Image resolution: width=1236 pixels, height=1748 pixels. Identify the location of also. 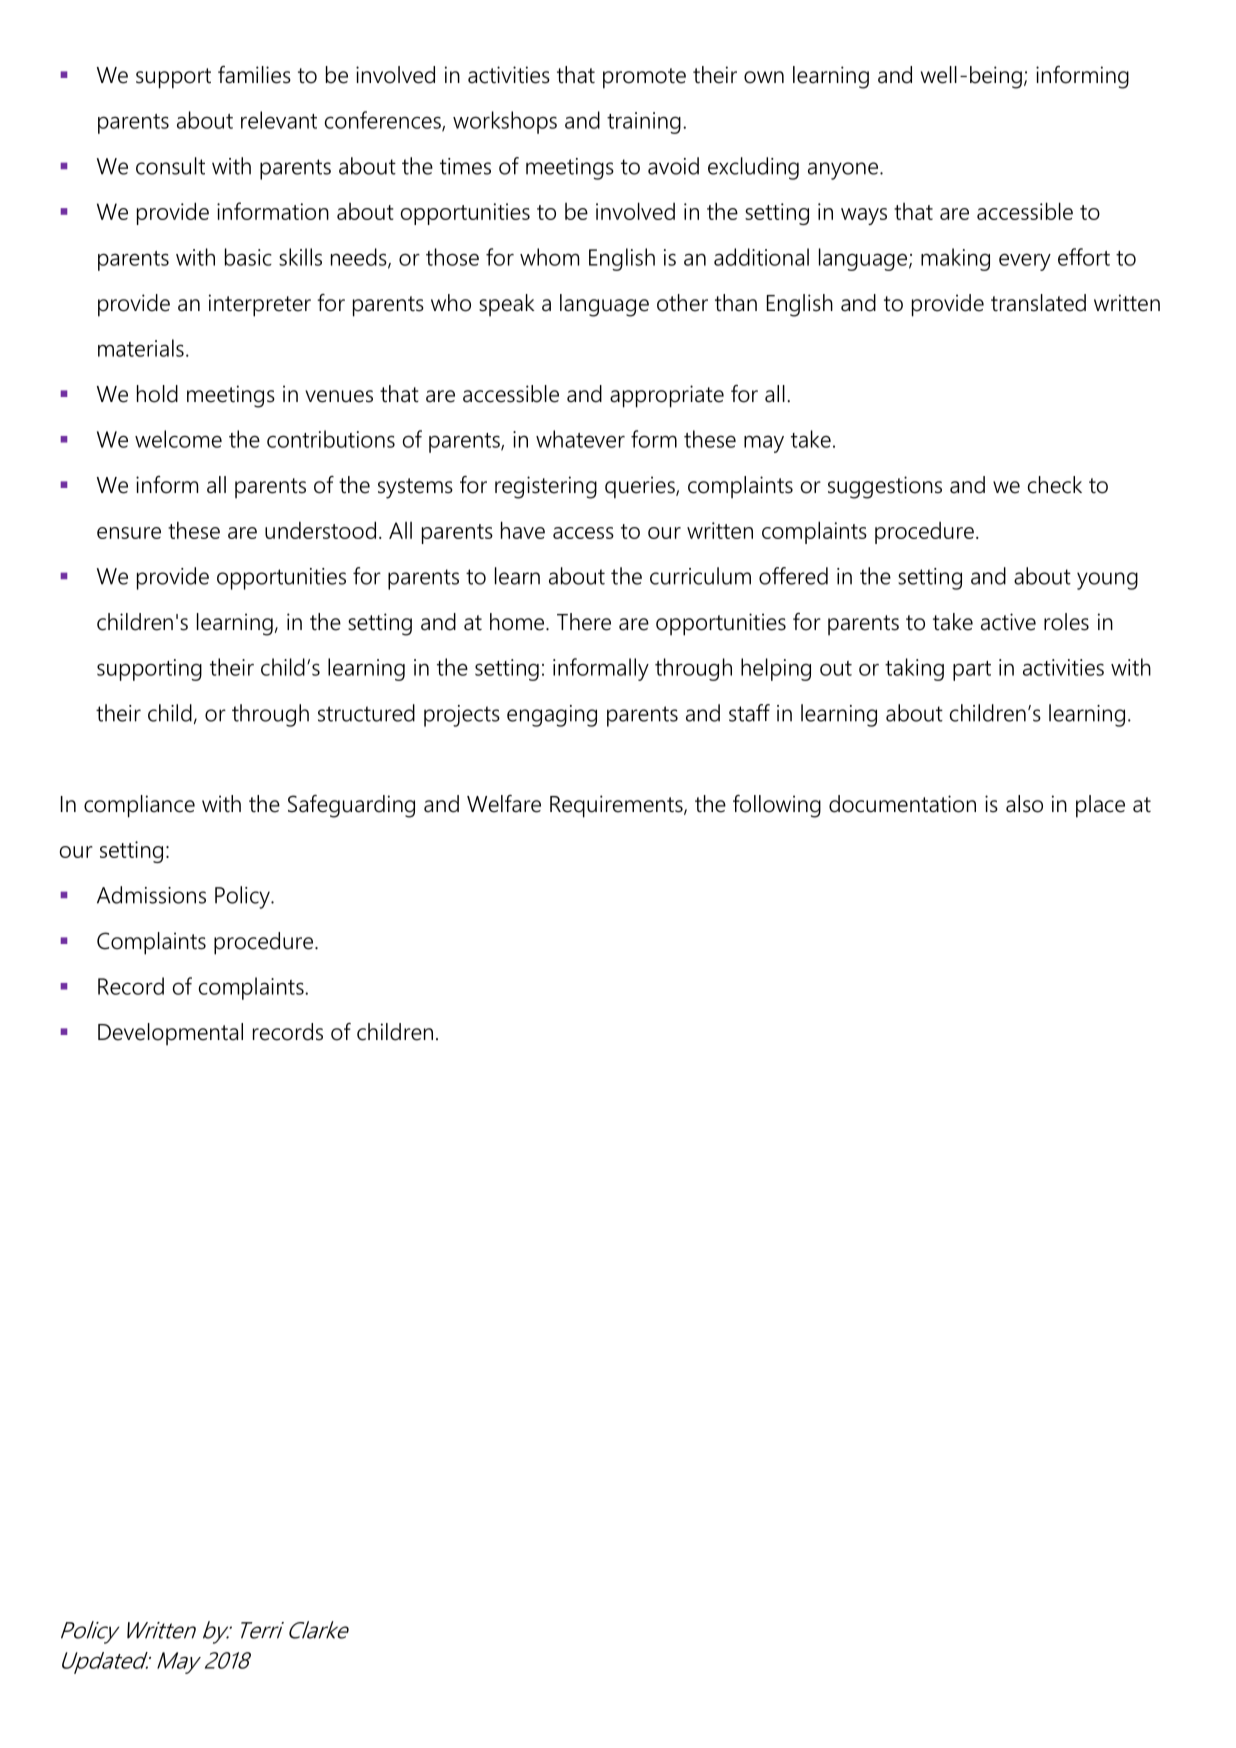
(1024, 804).
